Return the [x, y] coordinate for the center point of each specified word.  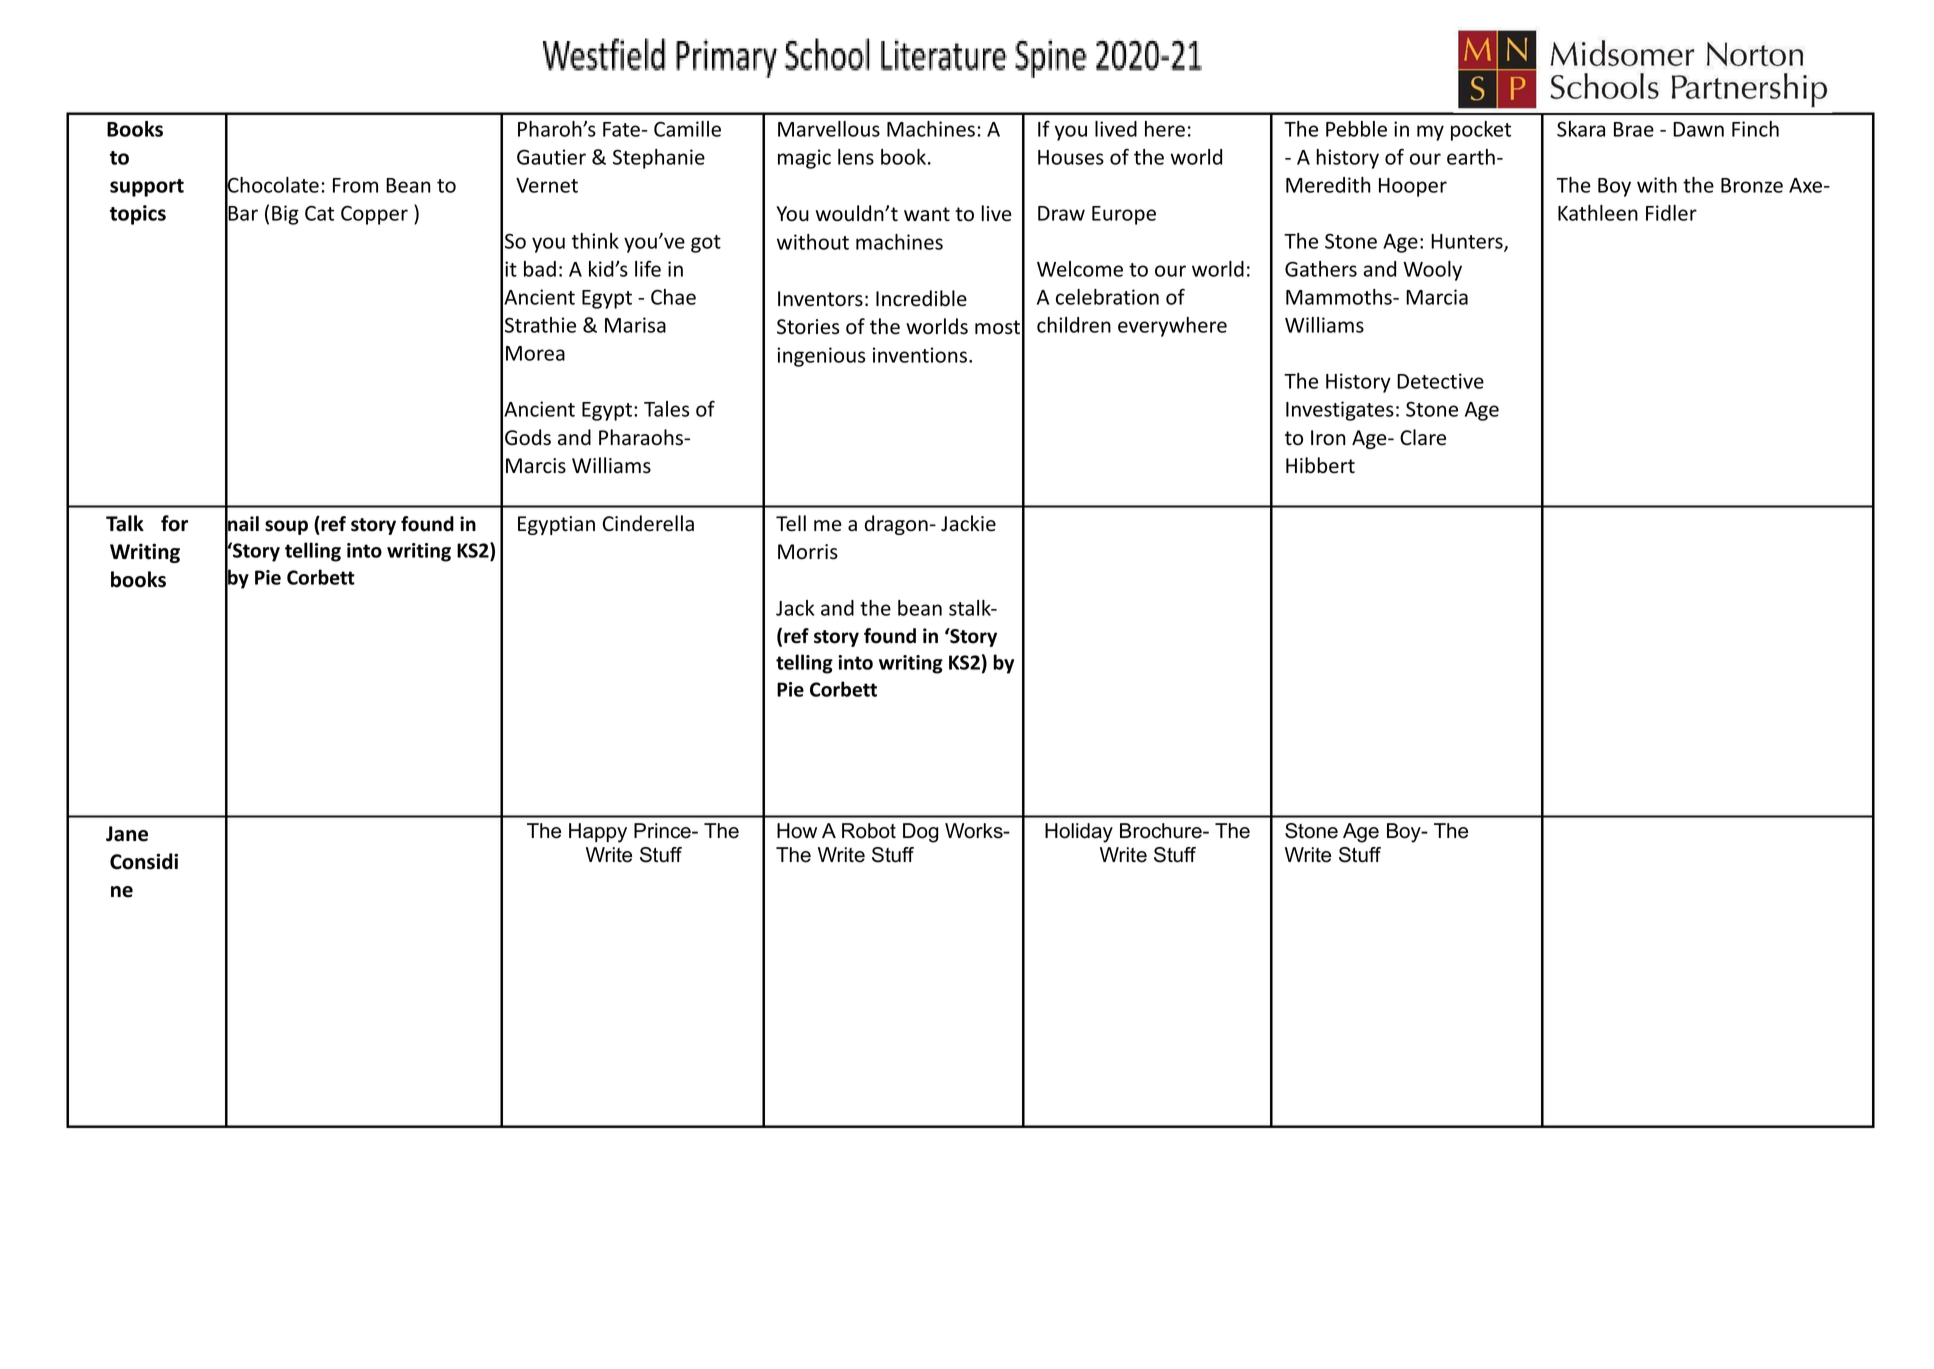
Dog [920, 833]
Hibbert [1320, 465]
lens [856, 157]
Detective [1440, 381]
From [355, 185]
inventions [920, 355]
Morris [808, 552]
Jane [127, 834]
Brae [1634, 129]
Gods [528, 437]
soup [286, 527]
